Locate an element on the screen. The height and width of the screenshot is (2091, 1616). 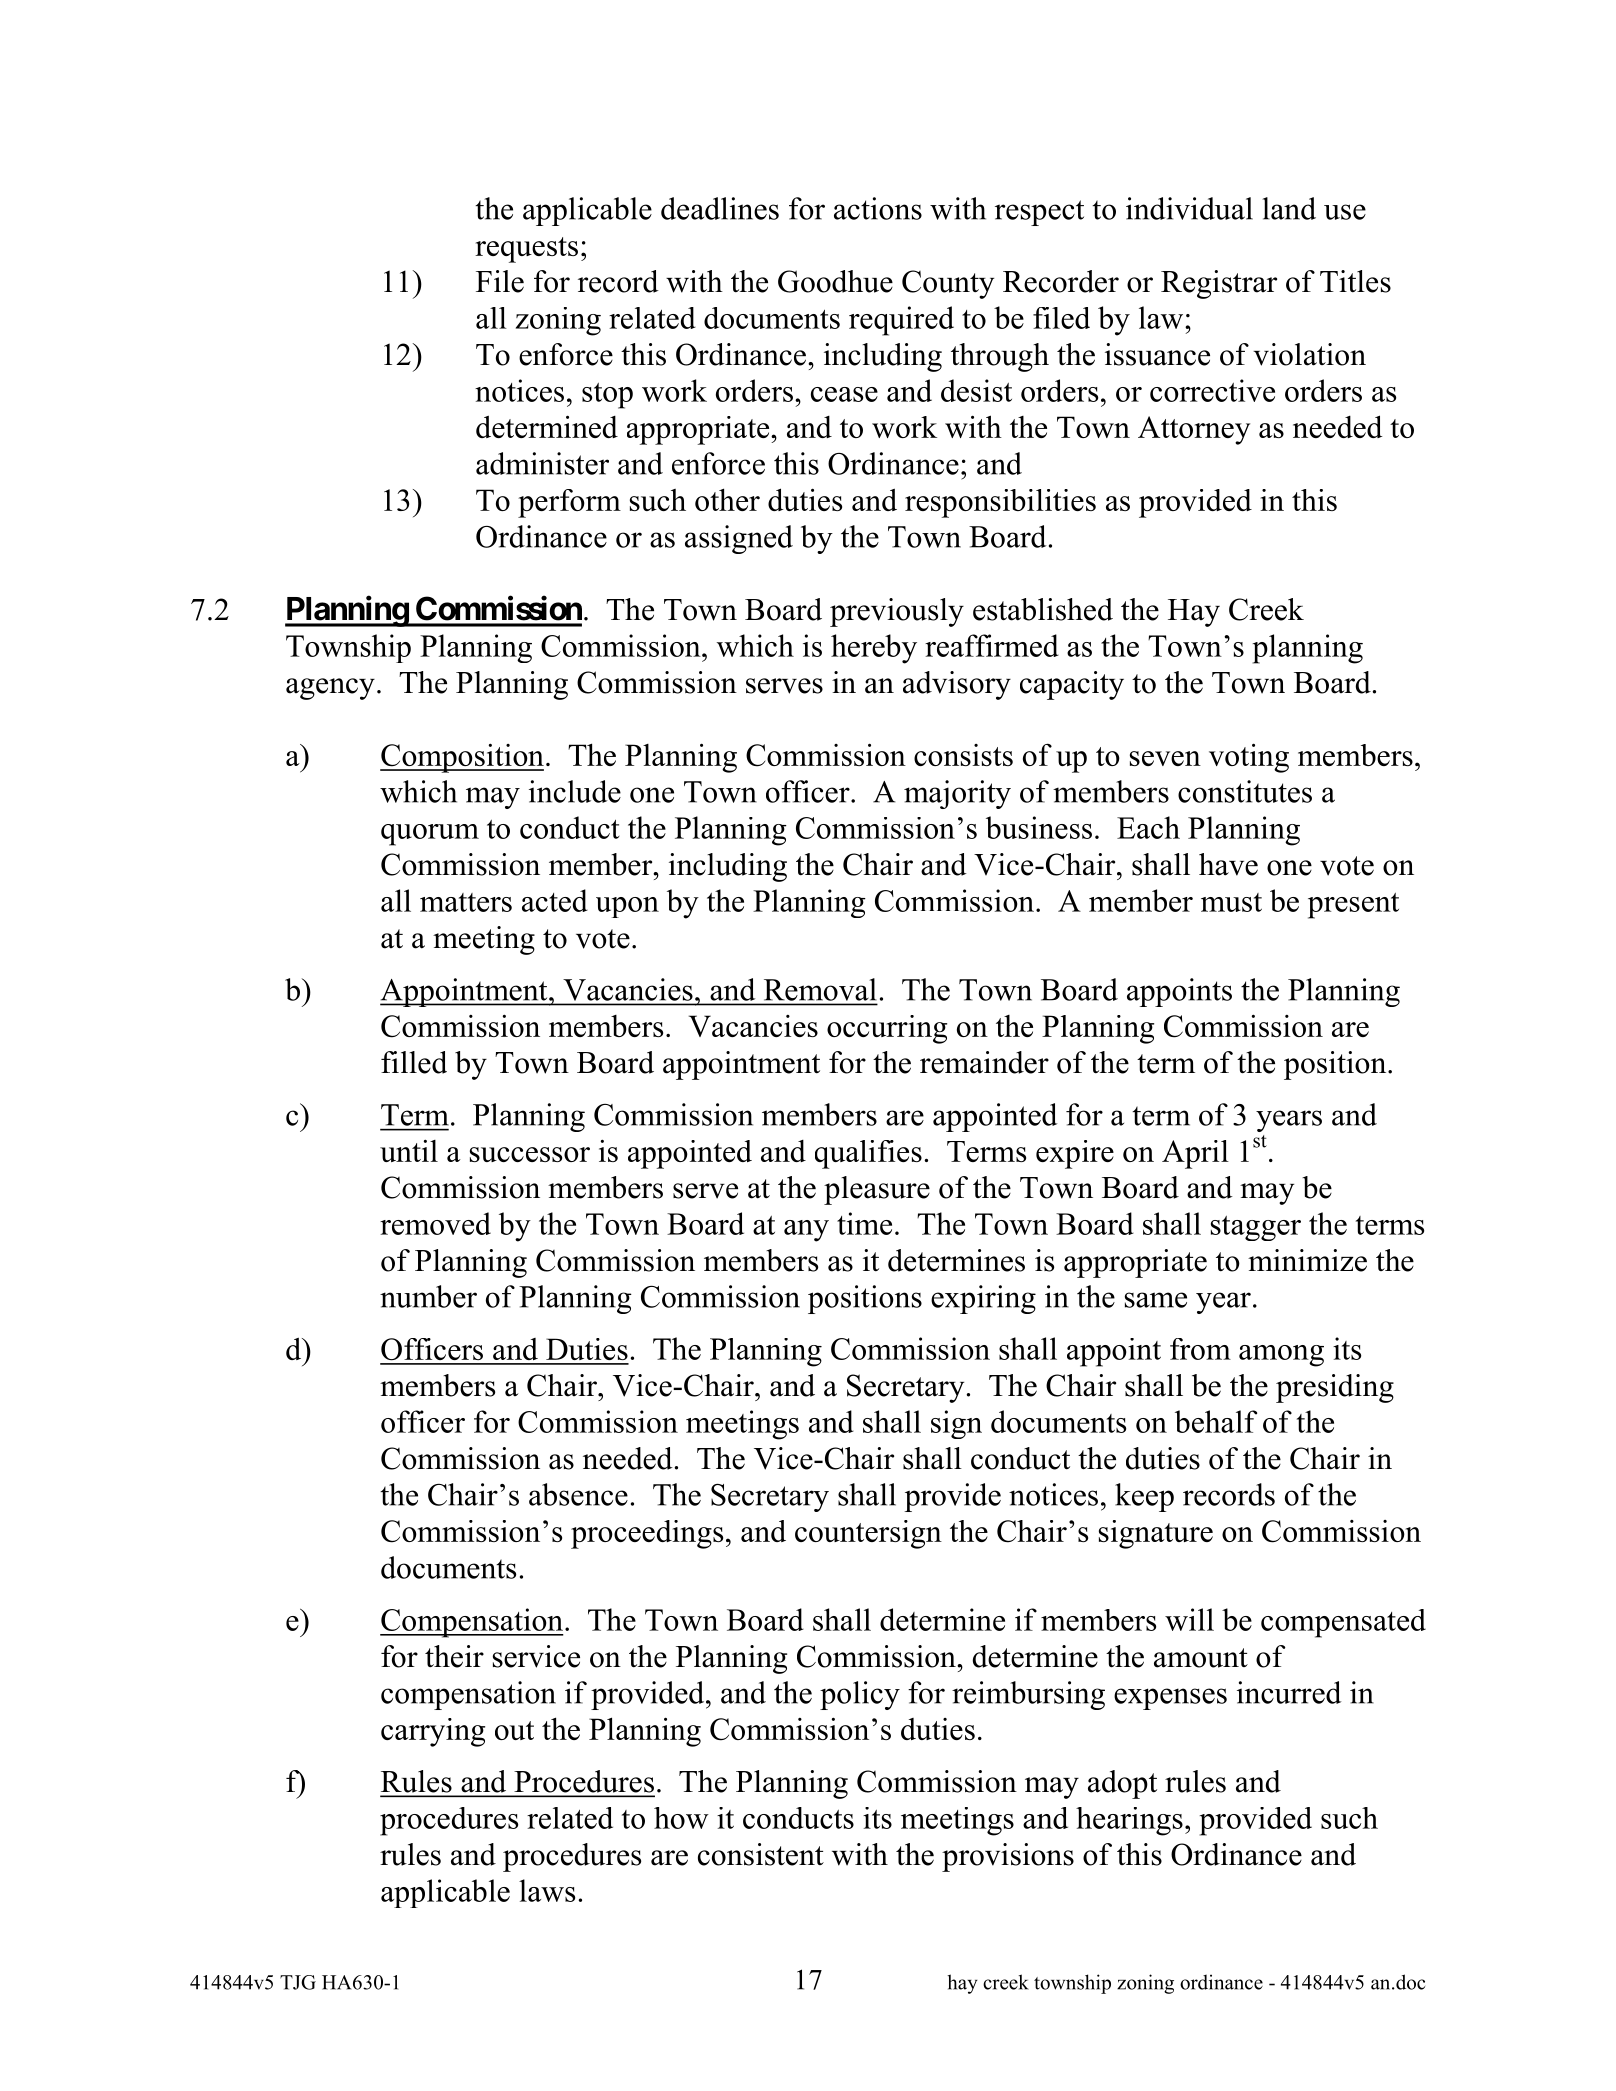
number is located at coordinates (428, 1296).
